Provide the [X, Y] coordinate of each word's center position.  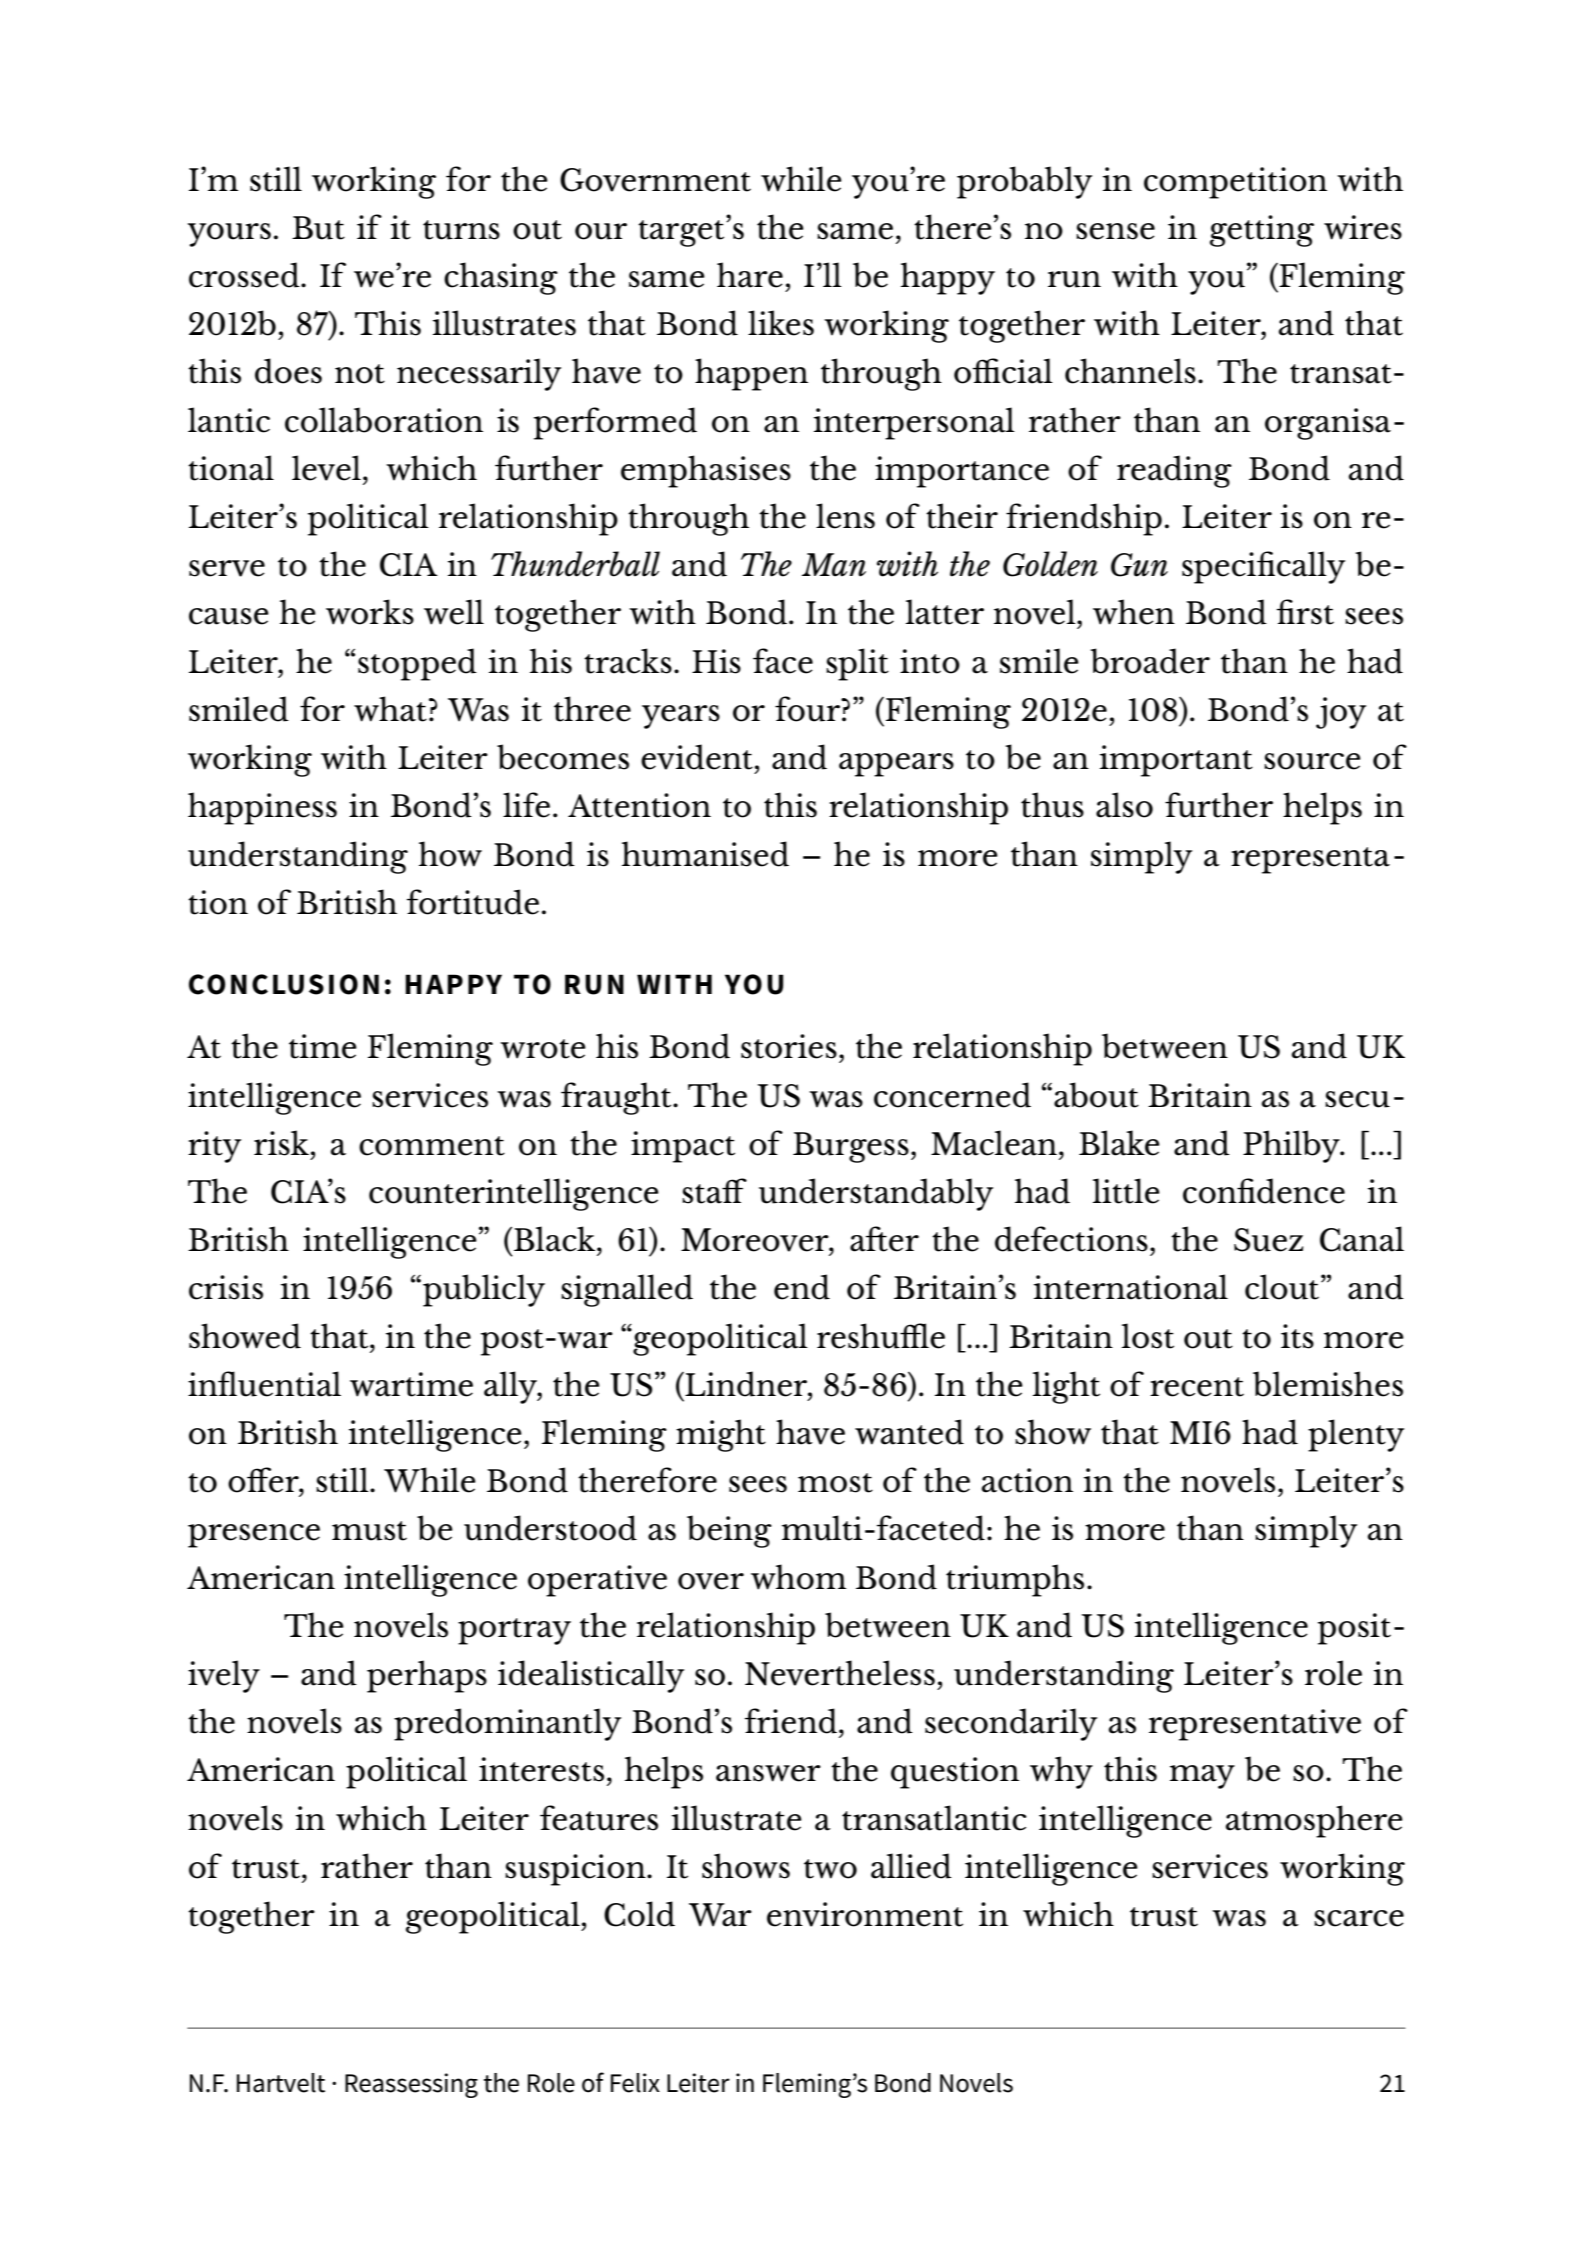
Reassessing [411, 2085]
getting [1262, 231]
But [318, 228]
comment [432, 1146]
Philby [1292, 1146]
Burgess [851, 1147]
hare [750, 275]
